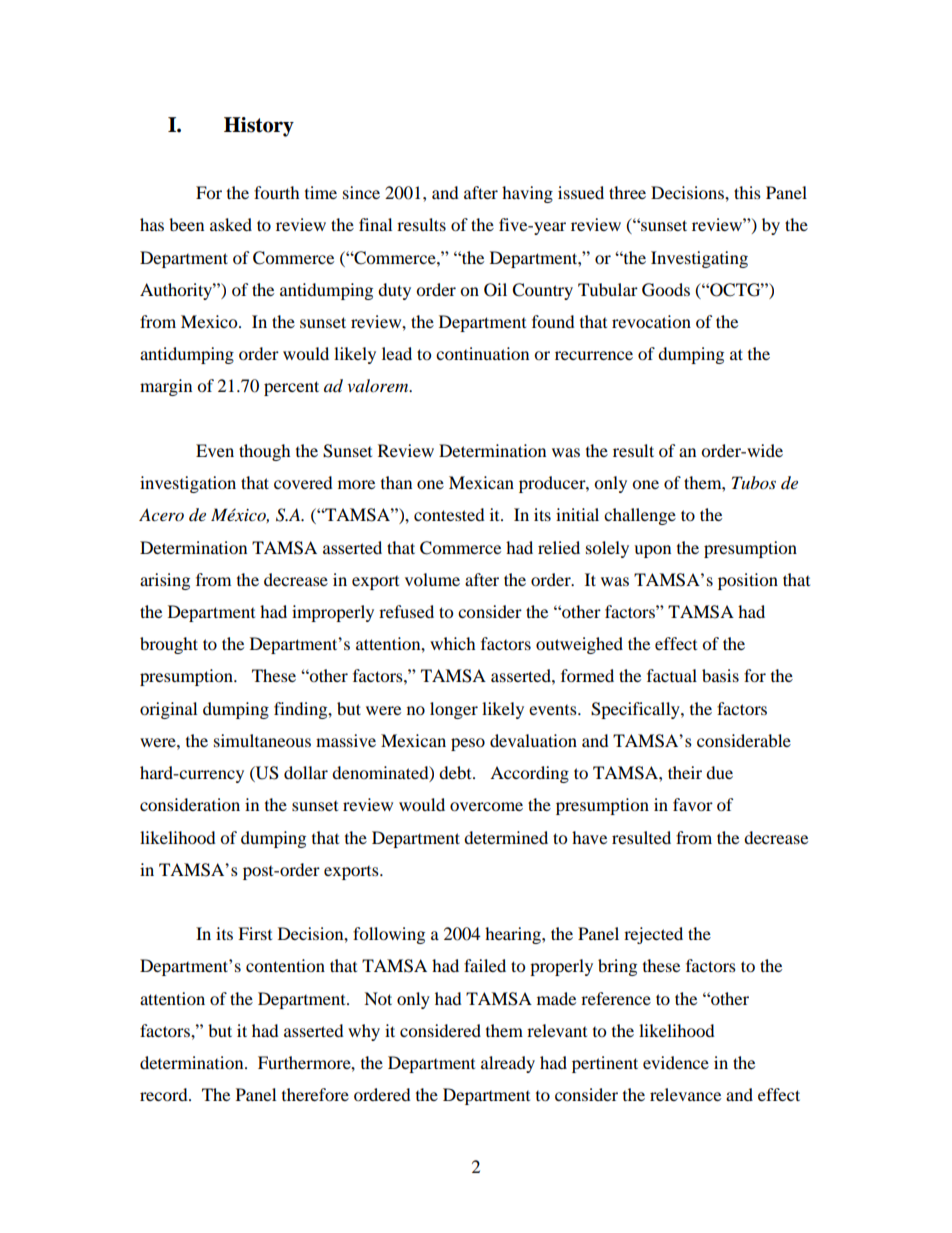  What do you see at coordinates (165, 1094) in the image?
I see `record` at bounding box center [165, 1094].
